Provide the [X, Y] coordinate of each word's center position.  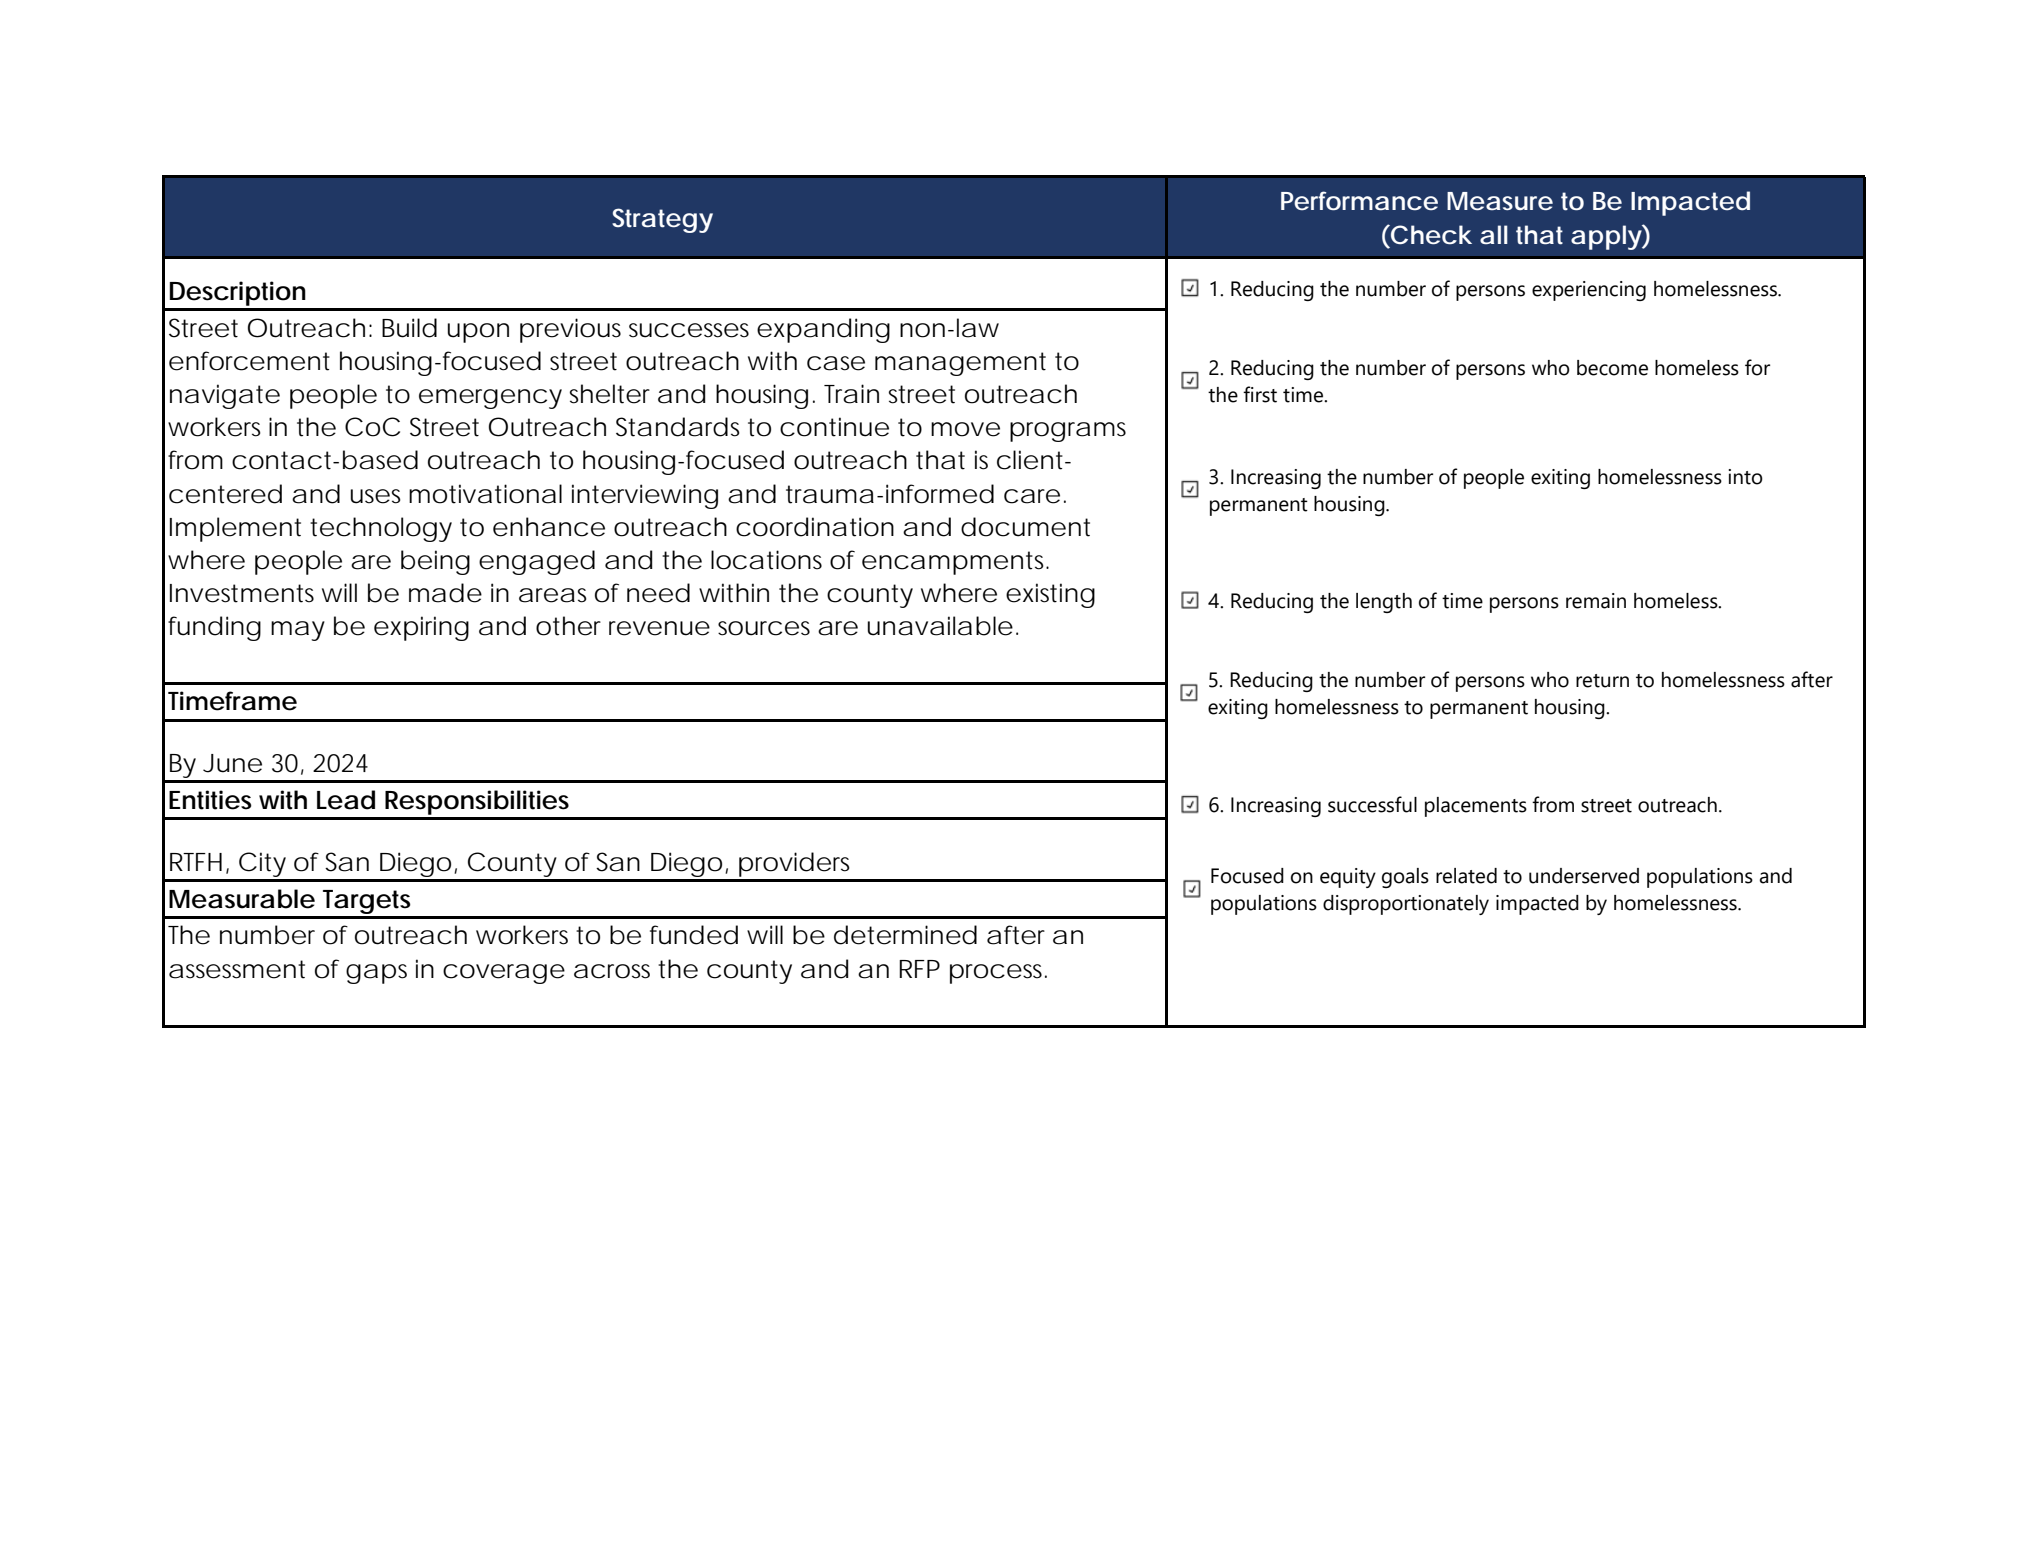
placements [1476, 807]
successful [1372, 804]
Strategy [662, 220]
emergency [490, 399]
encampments [955, 563]
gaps [376, 974]
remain [1596, 601]
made [445, 593]
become [1612, 368]
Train [851, 394]
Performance [1359, 200]
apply [1607, 237]
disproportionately [1406, 905]
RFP [919, 969]
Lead [346, 800]
